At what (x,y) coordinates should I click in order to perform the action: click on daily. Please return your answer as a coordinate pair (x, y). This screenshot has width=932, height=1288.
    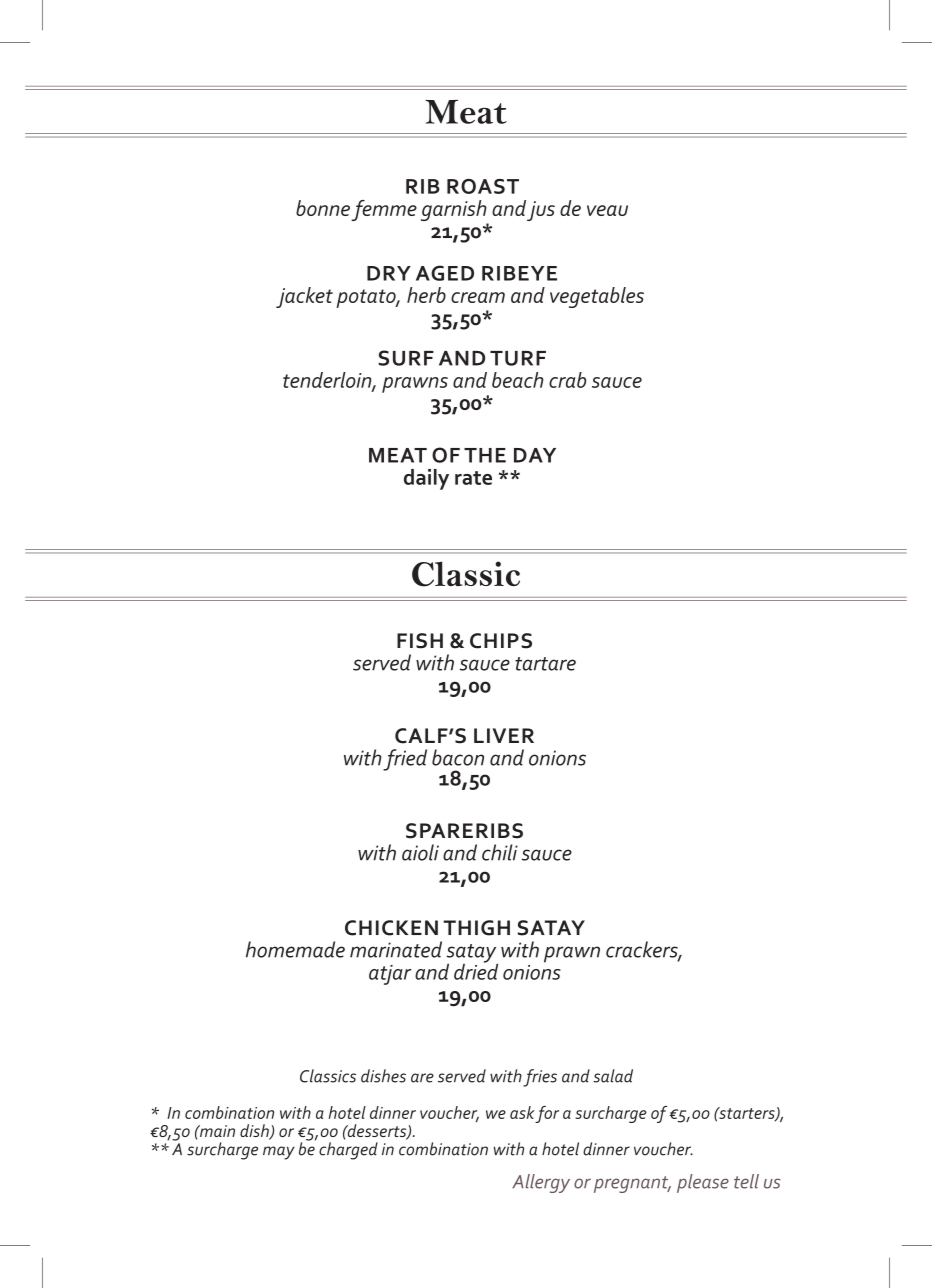
    Looking at the image, I should click on (426, 479).
